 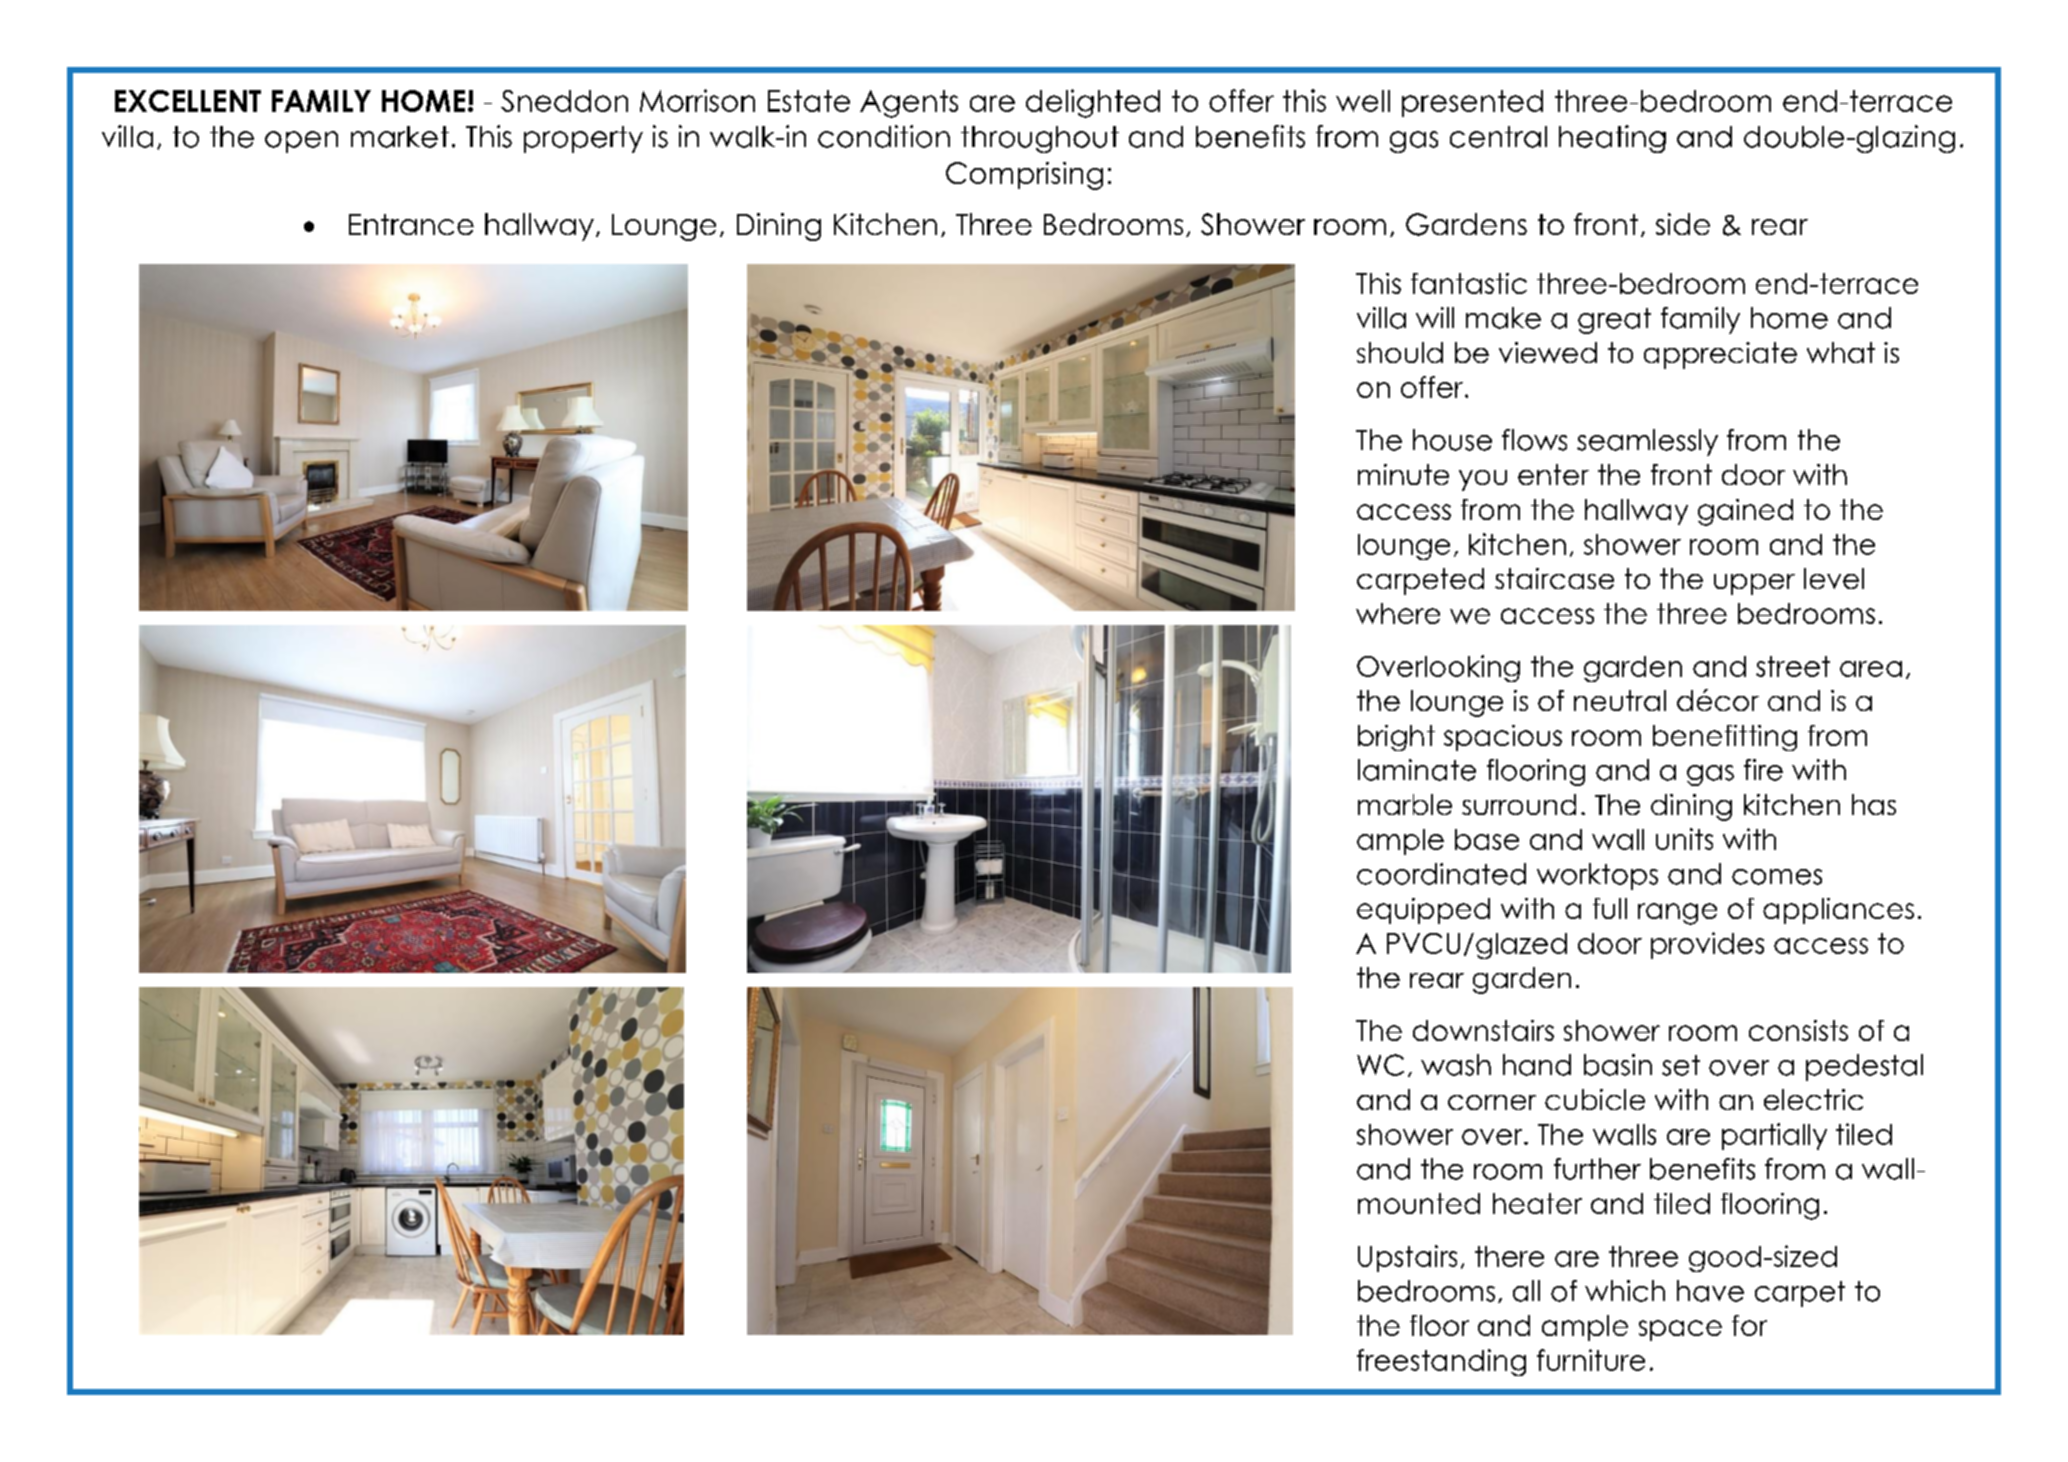 What do you see at coordinates (1612, 139) in the image?
I see `heating` at bounding box center [1612, 139].
